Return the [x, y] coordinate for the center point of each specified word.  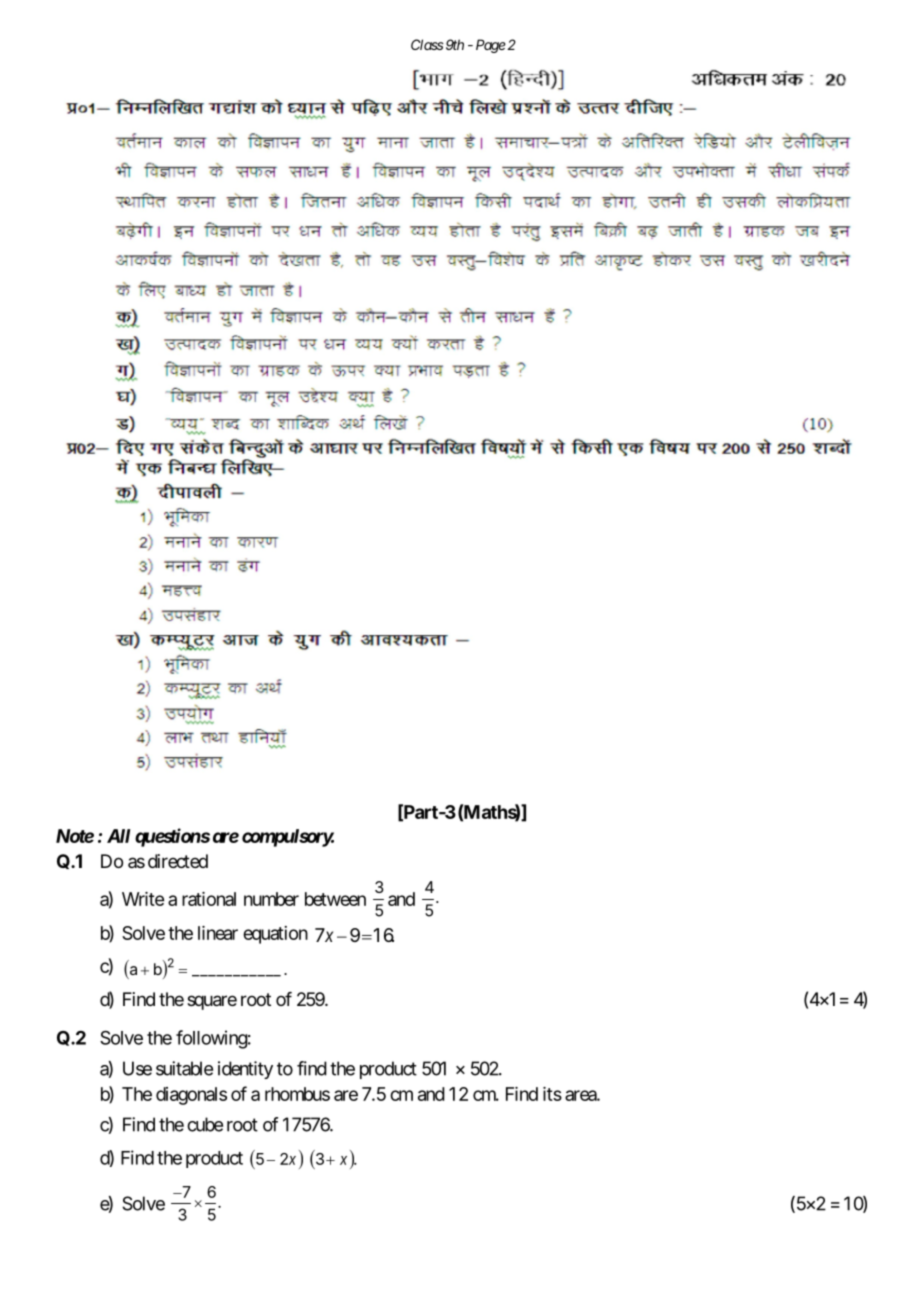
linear [218, 933]
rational [209, 899]
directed [178, 861]
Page [491, 46]
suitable [184, 1068]
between [335, 899]
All [118, 836]
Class [427, 44]
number [271, 899]
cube [205, 1124]
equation [275, 935]
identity [245, 1070]
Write [143, 899]
